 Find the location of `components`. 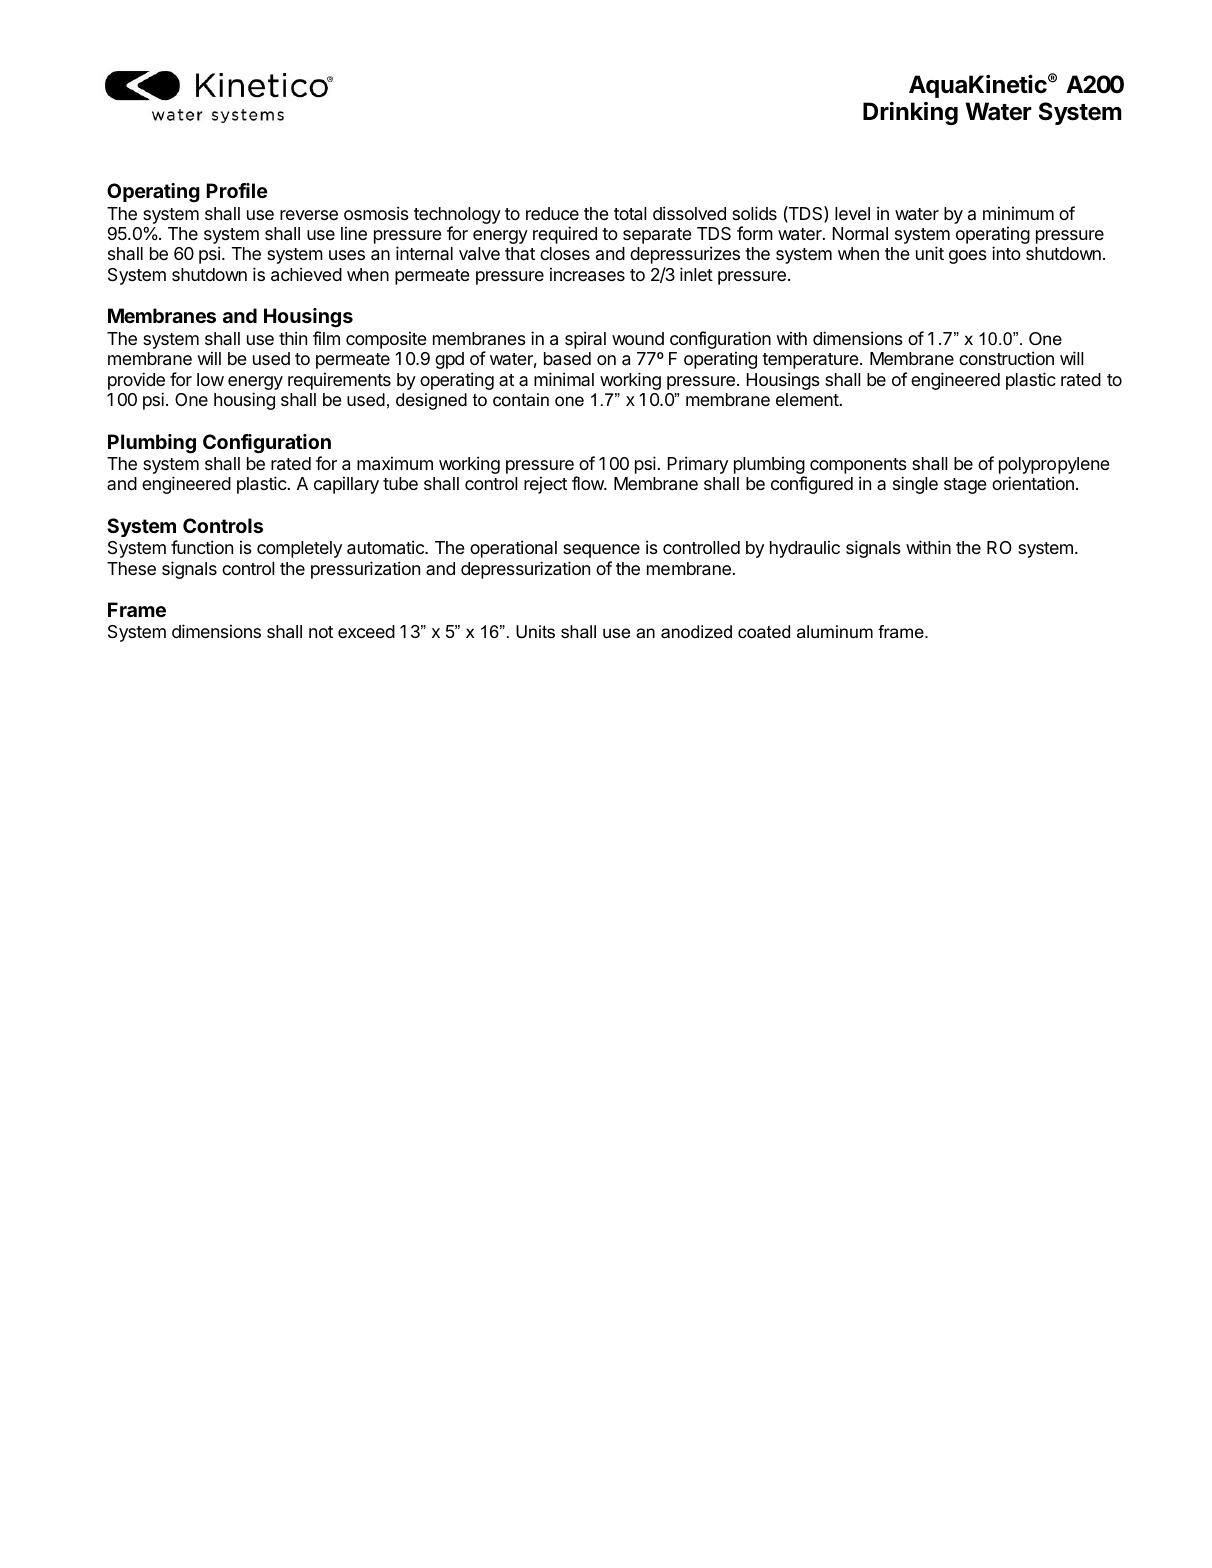

components is located at coordinates (858, 467).
